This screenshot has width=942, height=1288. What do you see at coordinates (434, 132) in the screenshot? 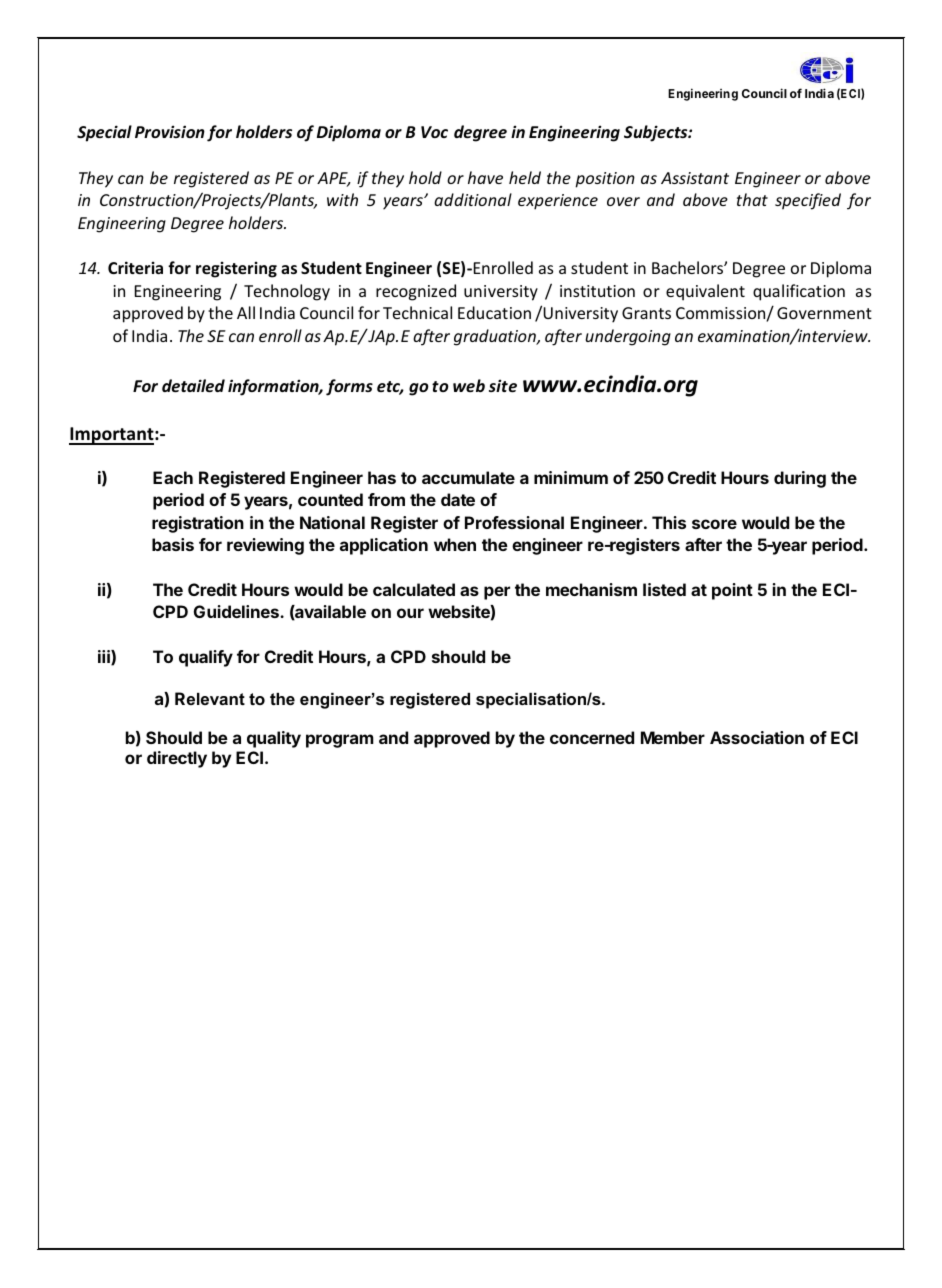
I see `Voc` at bounding box center [434, 132].
